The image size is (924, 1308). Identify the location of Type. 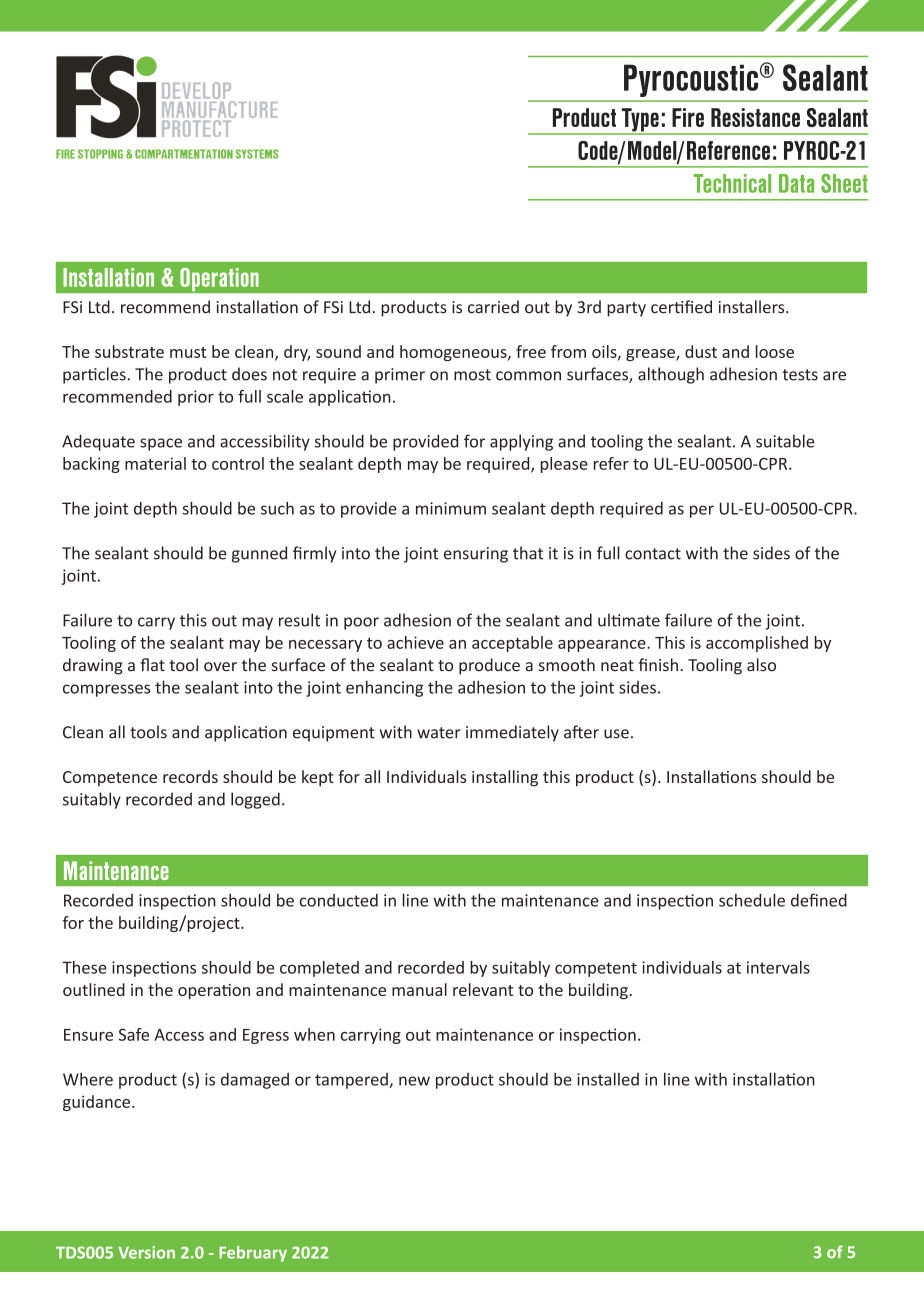
(640, 121).
